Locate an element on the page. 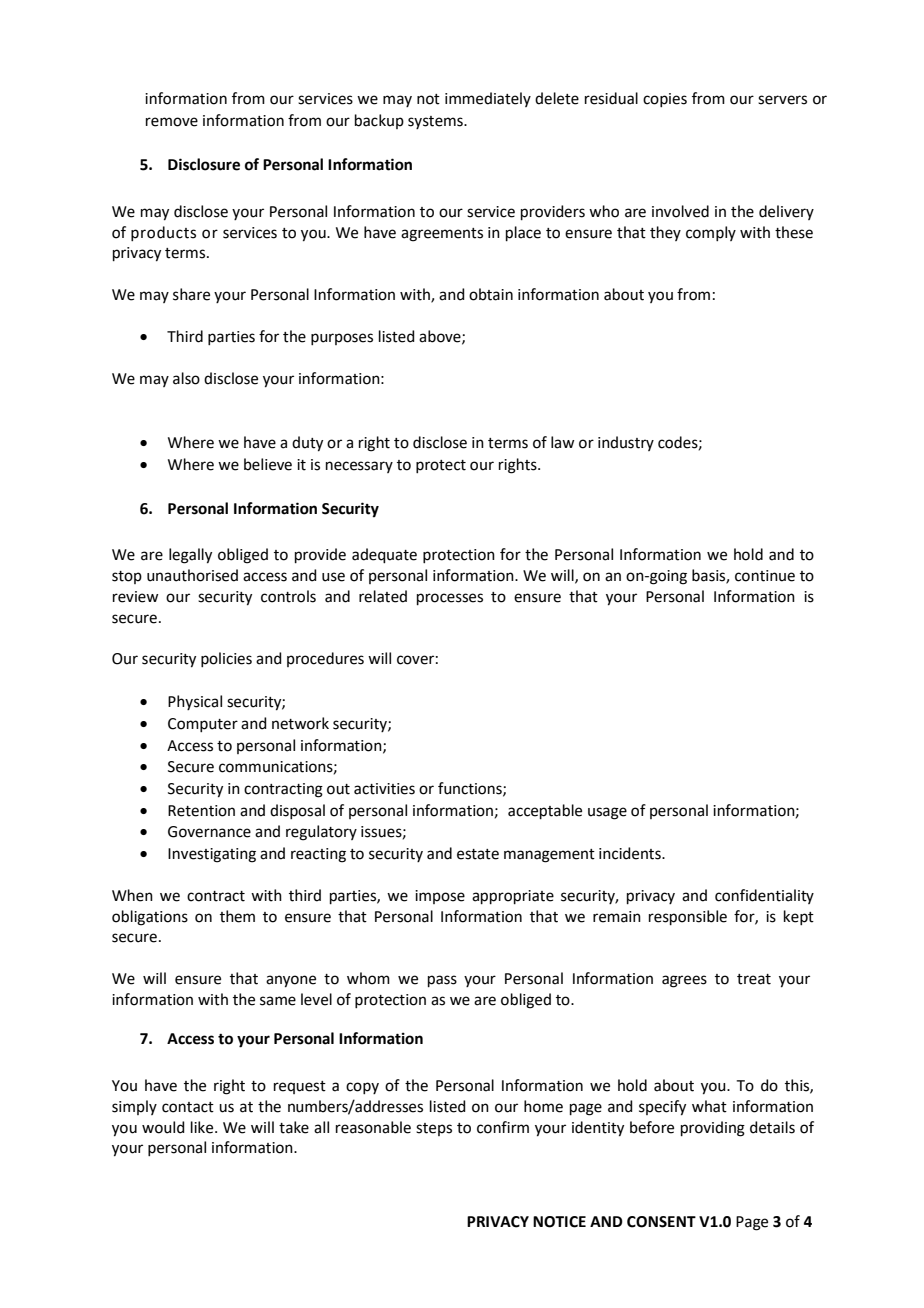 This page has width=924, height=1308. remove is located at coordinates (172, 122).
